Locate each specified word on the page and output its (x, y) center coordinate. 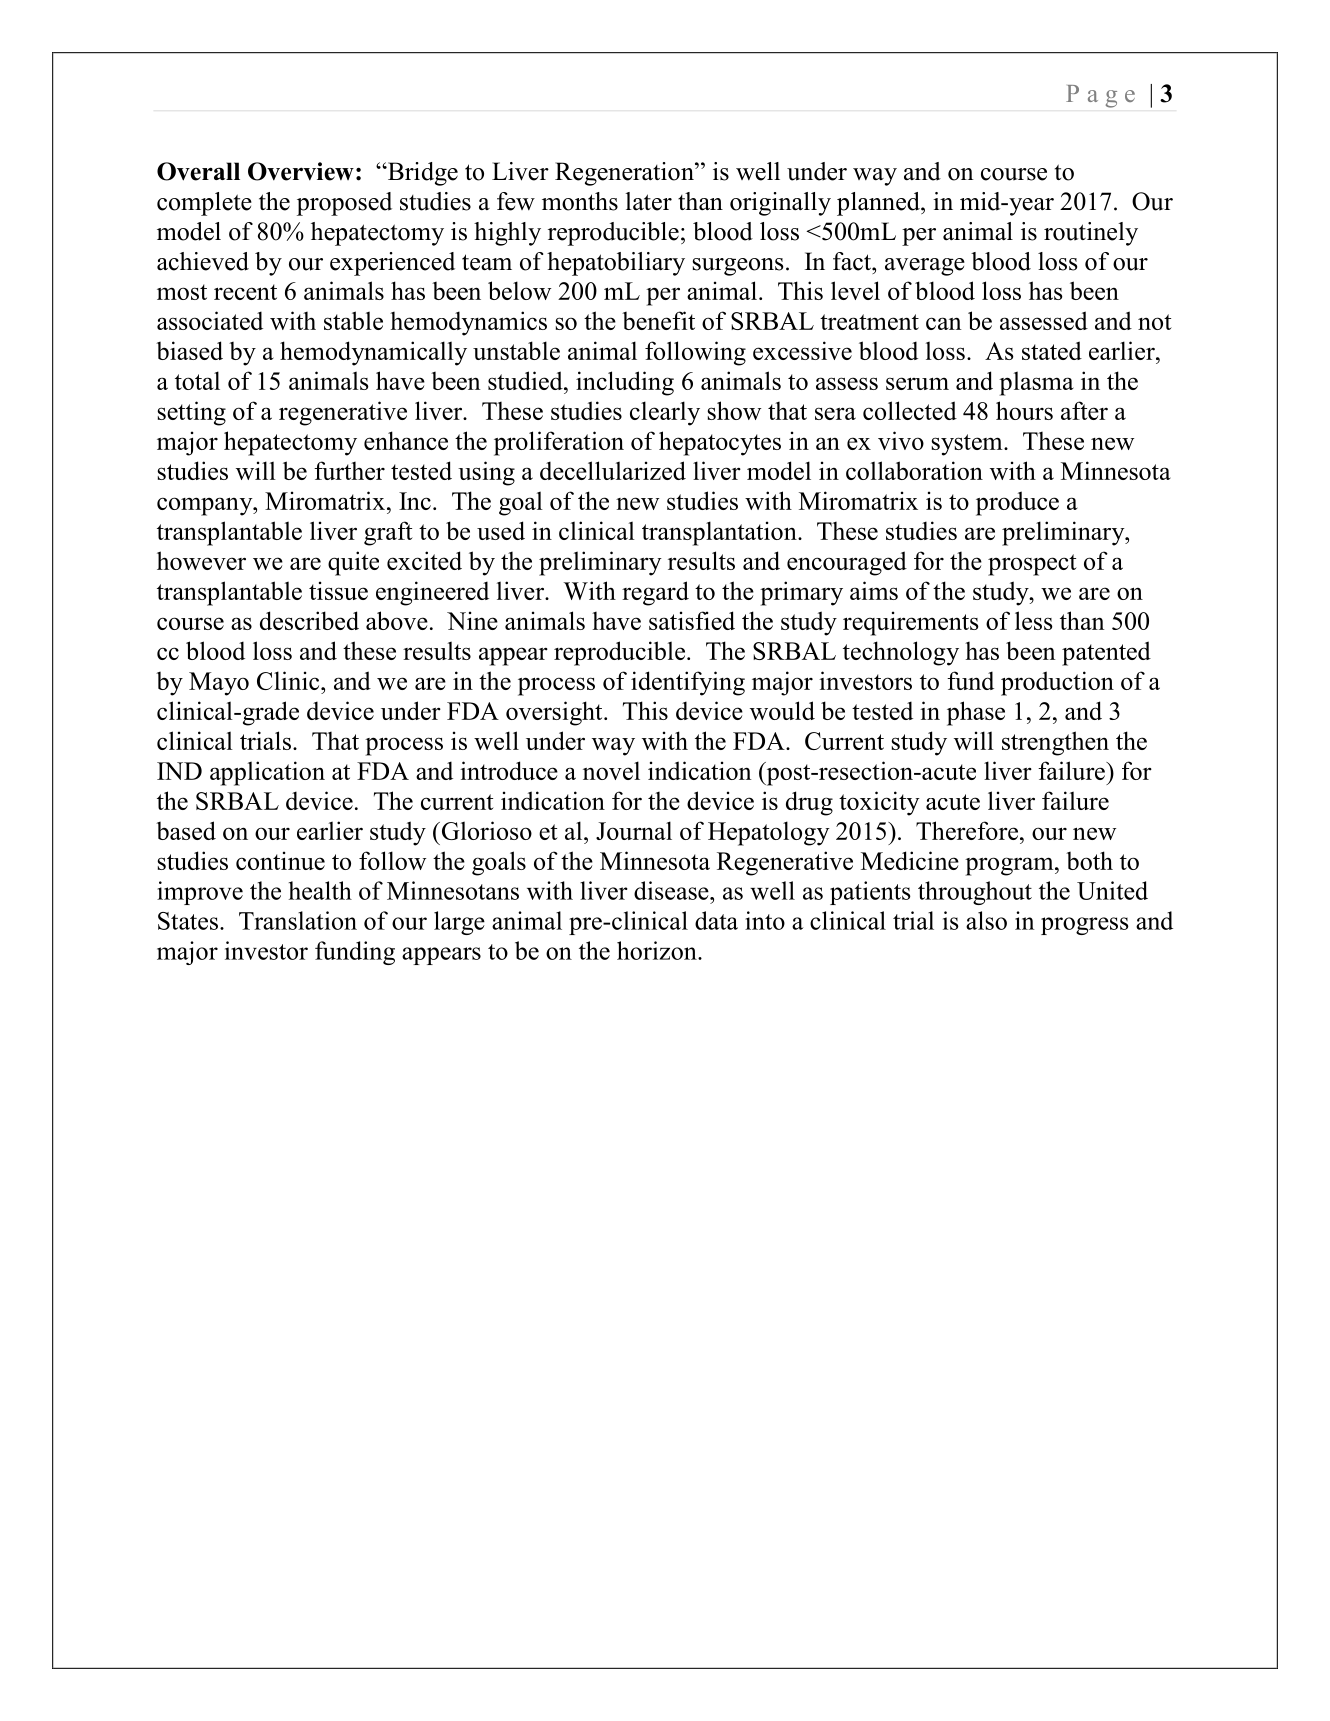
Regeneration (625, 174)
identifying (688, 683)
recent (245, 292)
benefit (658, 320)
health (320, 890)
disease (672, 890)
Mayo (219, 684)
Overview (301, 171)
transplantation (720, 533)
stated (1052, 350)
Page (1100, 96)
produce (1017, 503)
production (1057, 683)
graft (388, 533)
